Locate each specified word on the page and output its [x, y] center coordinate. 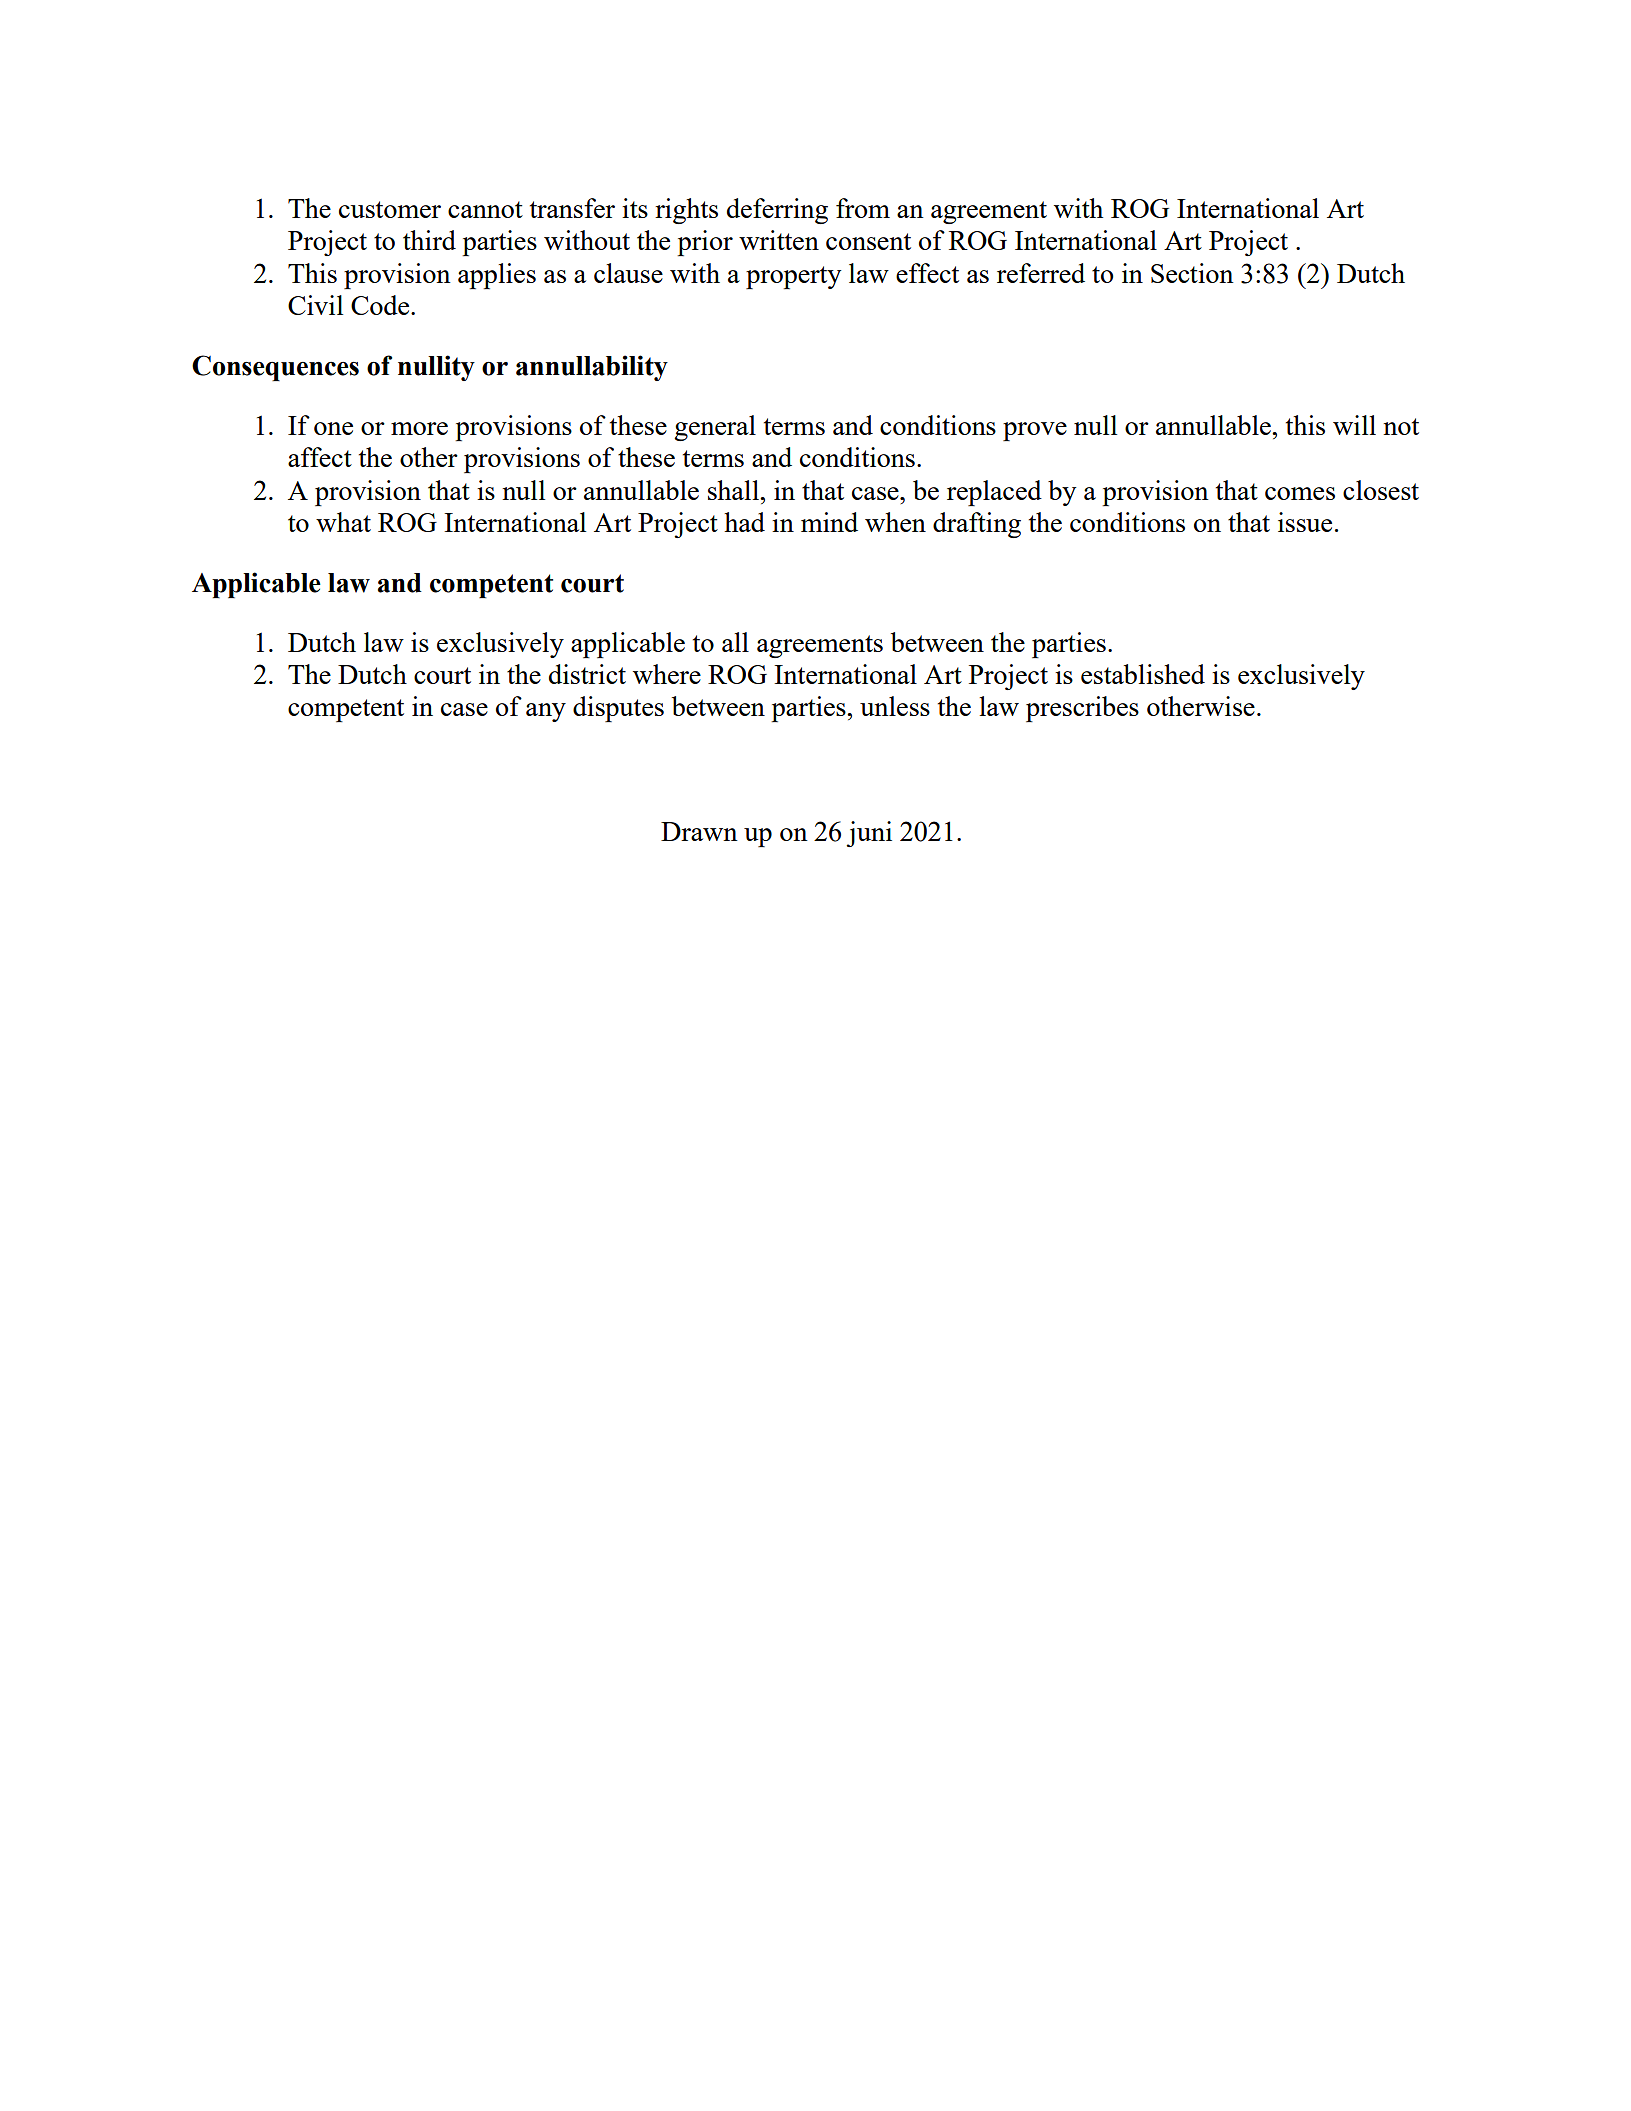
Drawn [699, 831]
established [1143, 674]
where [667, 674]
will [1354, 425]
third [429, 240]
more [419, 428]
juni [869, 834]
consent [868, 241]
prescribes [1082, 709]
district [587, 674]
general [715, 428]
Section [1192, 273]
